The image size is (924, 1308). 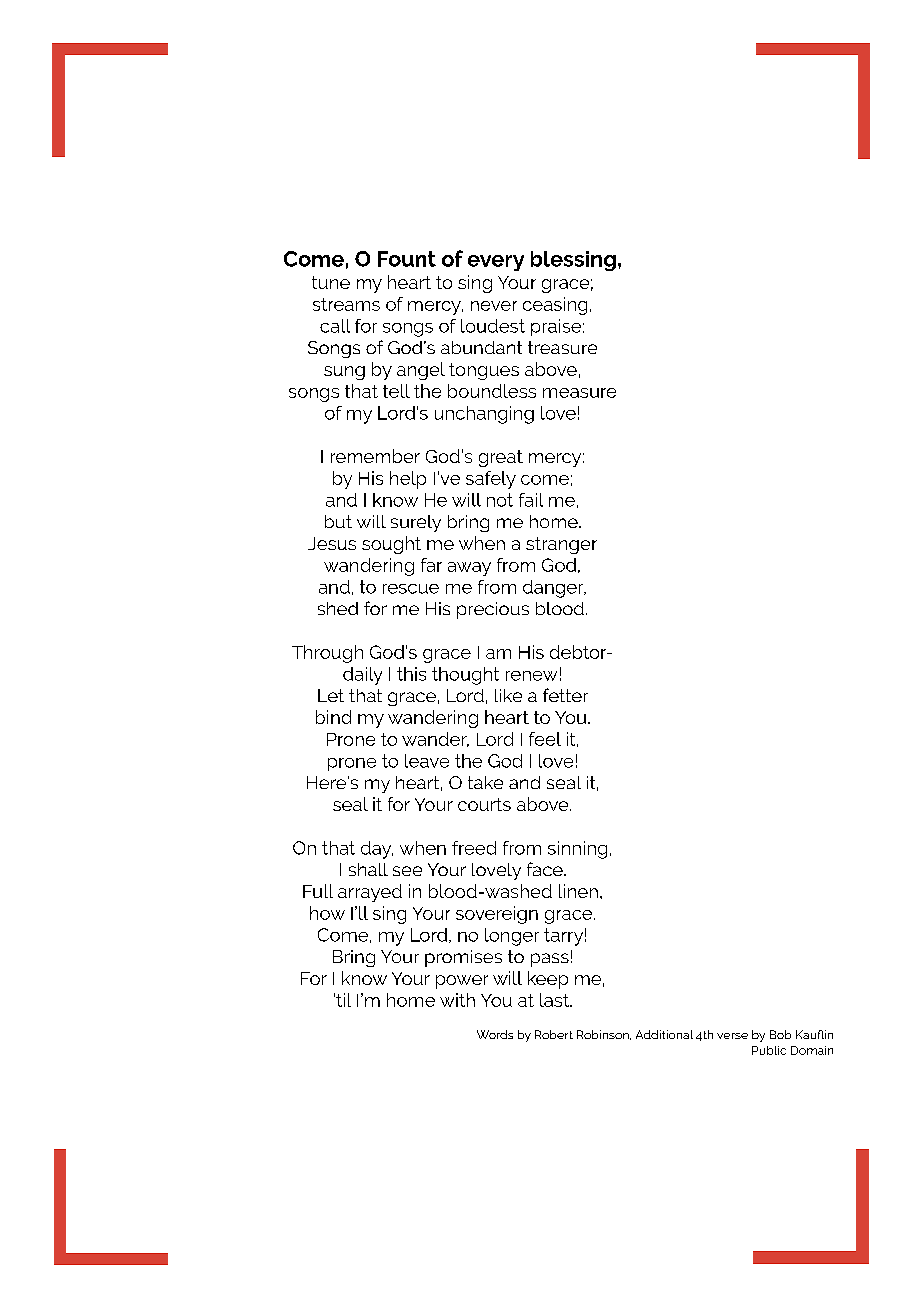 I want to click on streams, so click(x=346, y=304).
